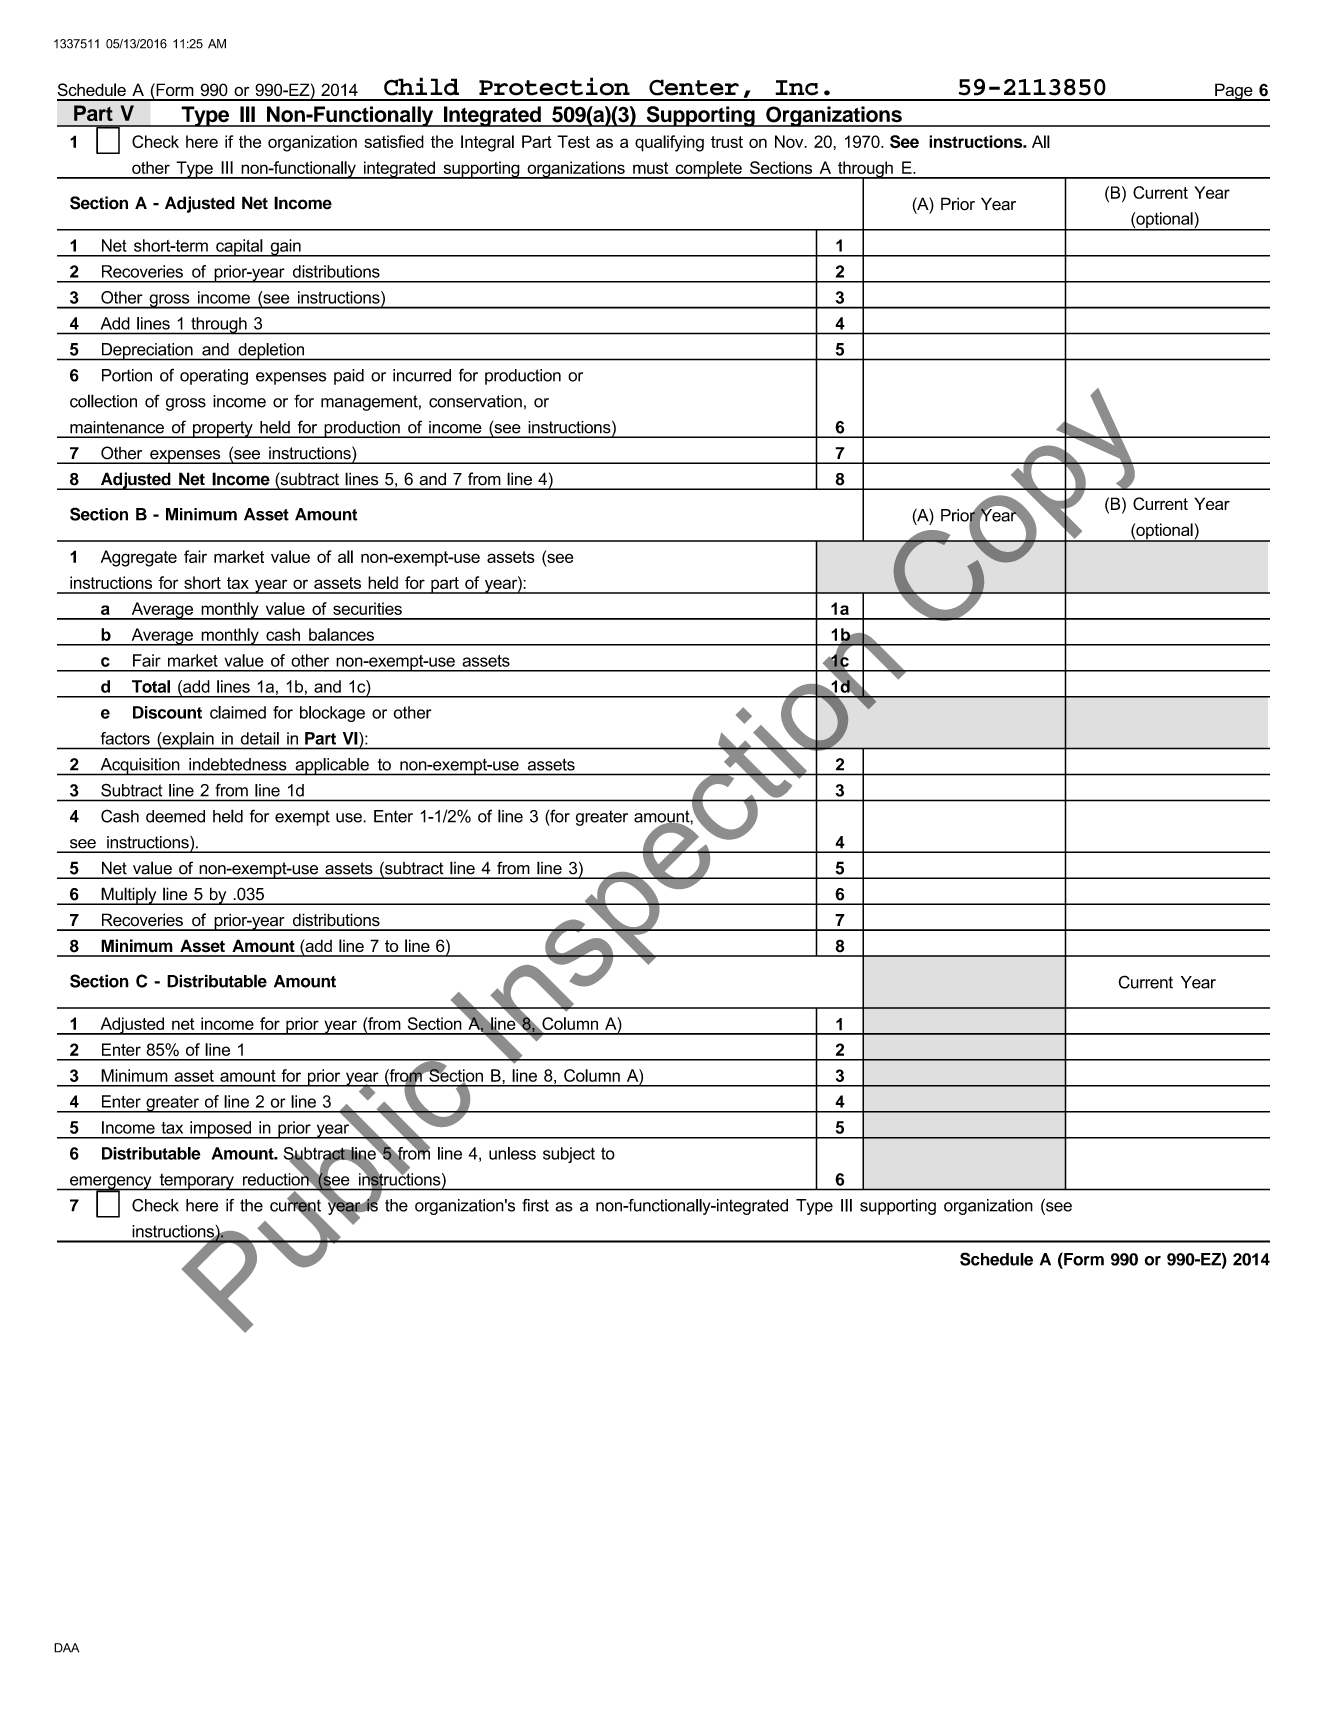 The width and height of the screenshot is (1323, 1712). What do you see at coordinates (669, 143) in the screenshot?
I see `qualifying` at bounding box center [669, 143].
